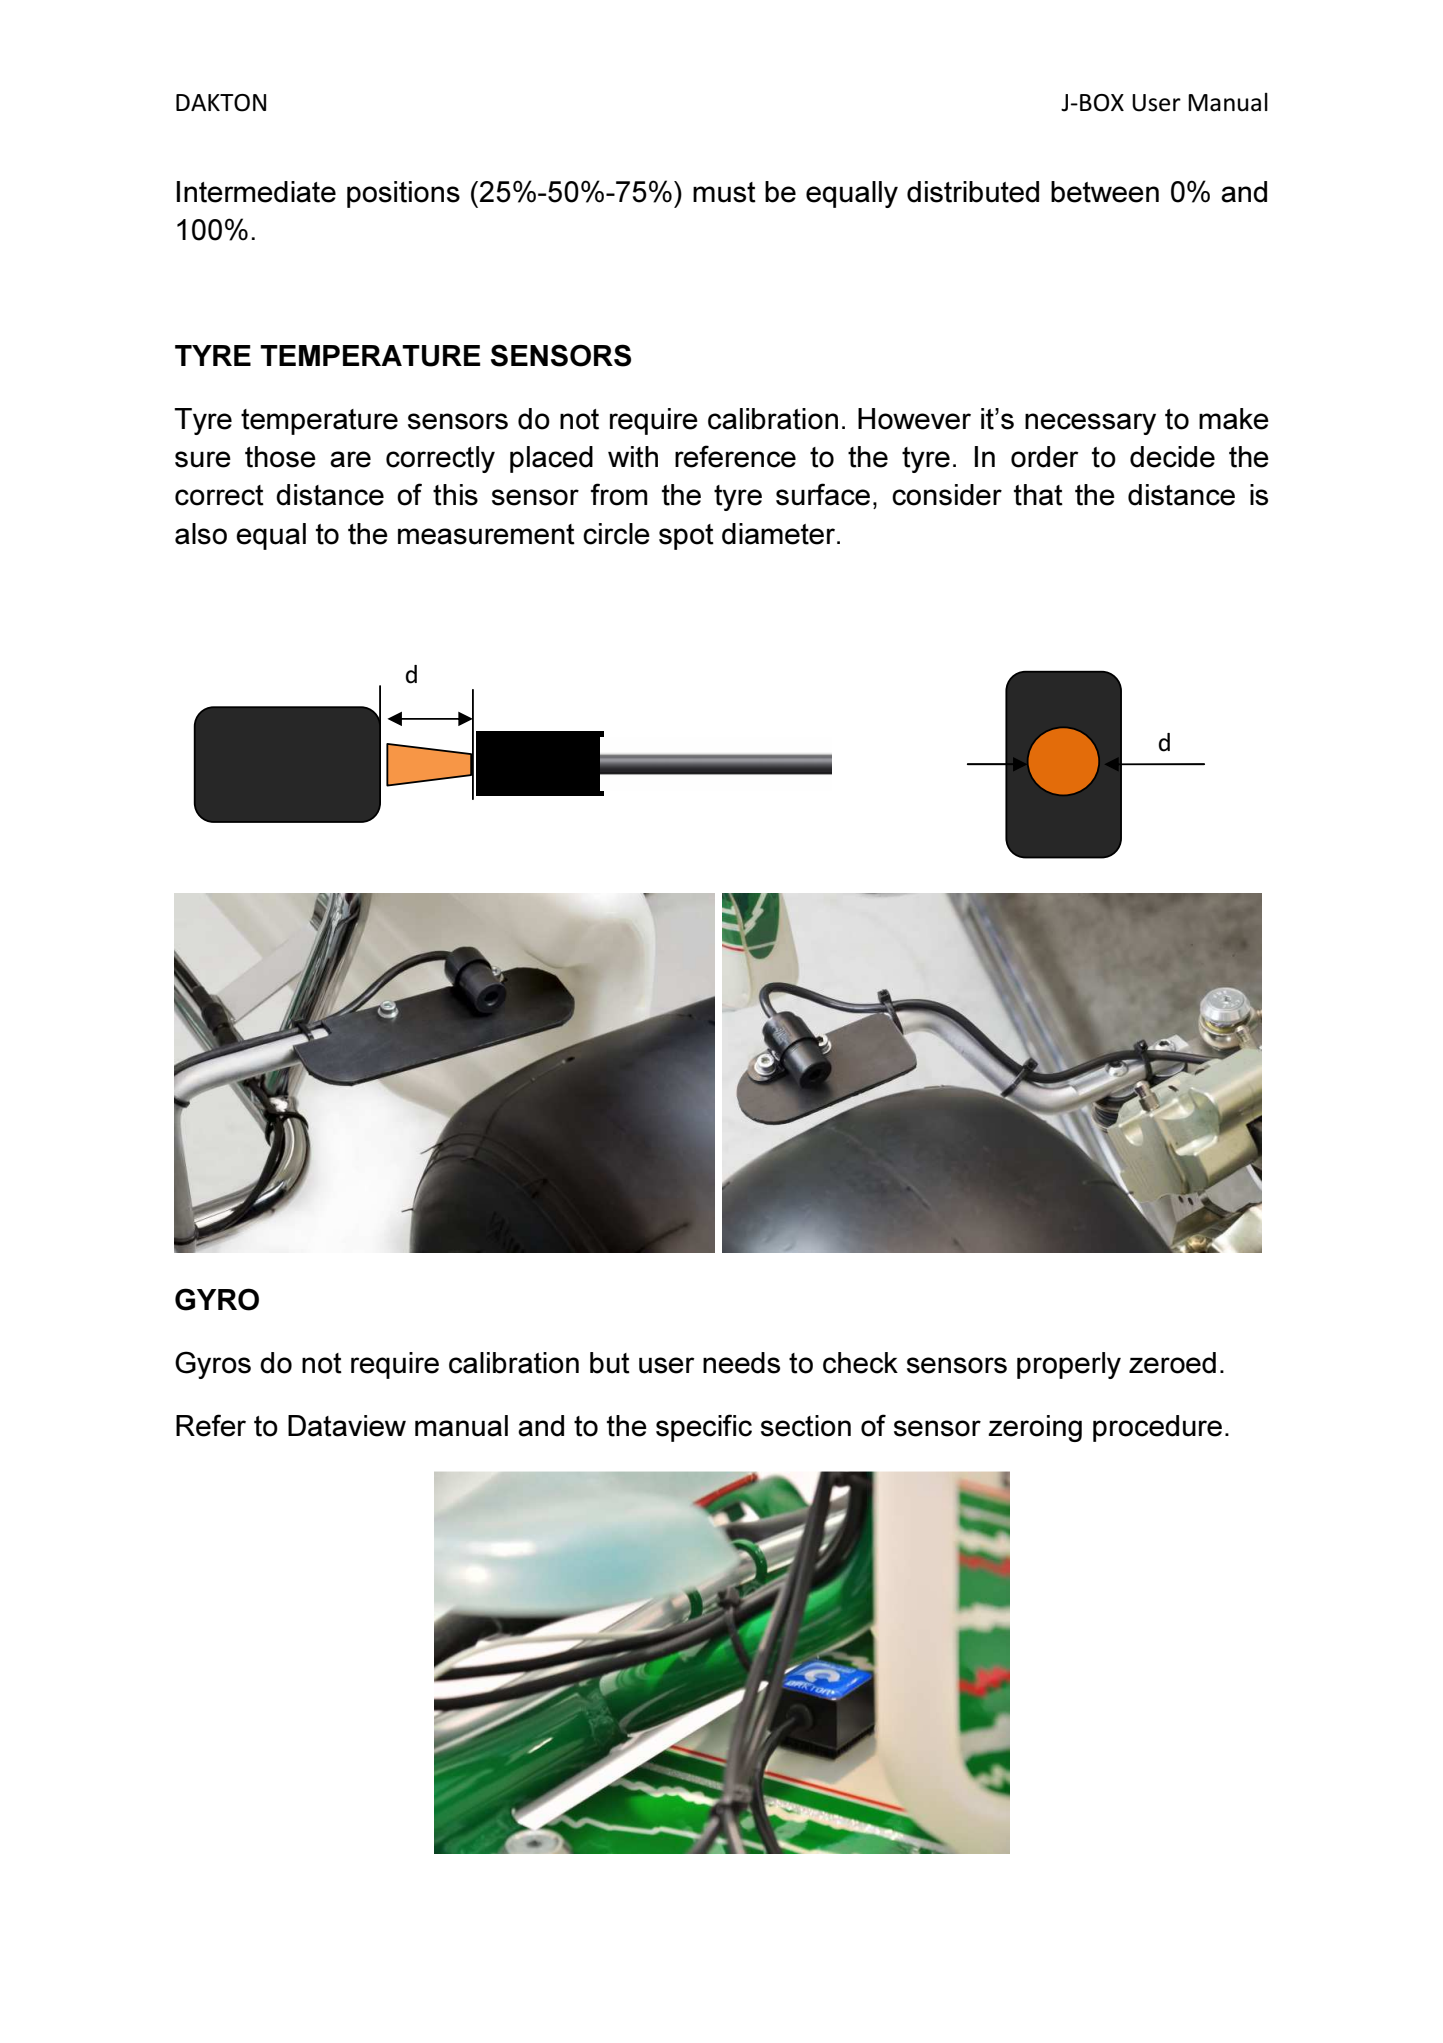 The width and height of the screenshot is (1443, 2043). Describe the element at coordinates (686, 537) in the screenshot. I see `spot` at that location.
